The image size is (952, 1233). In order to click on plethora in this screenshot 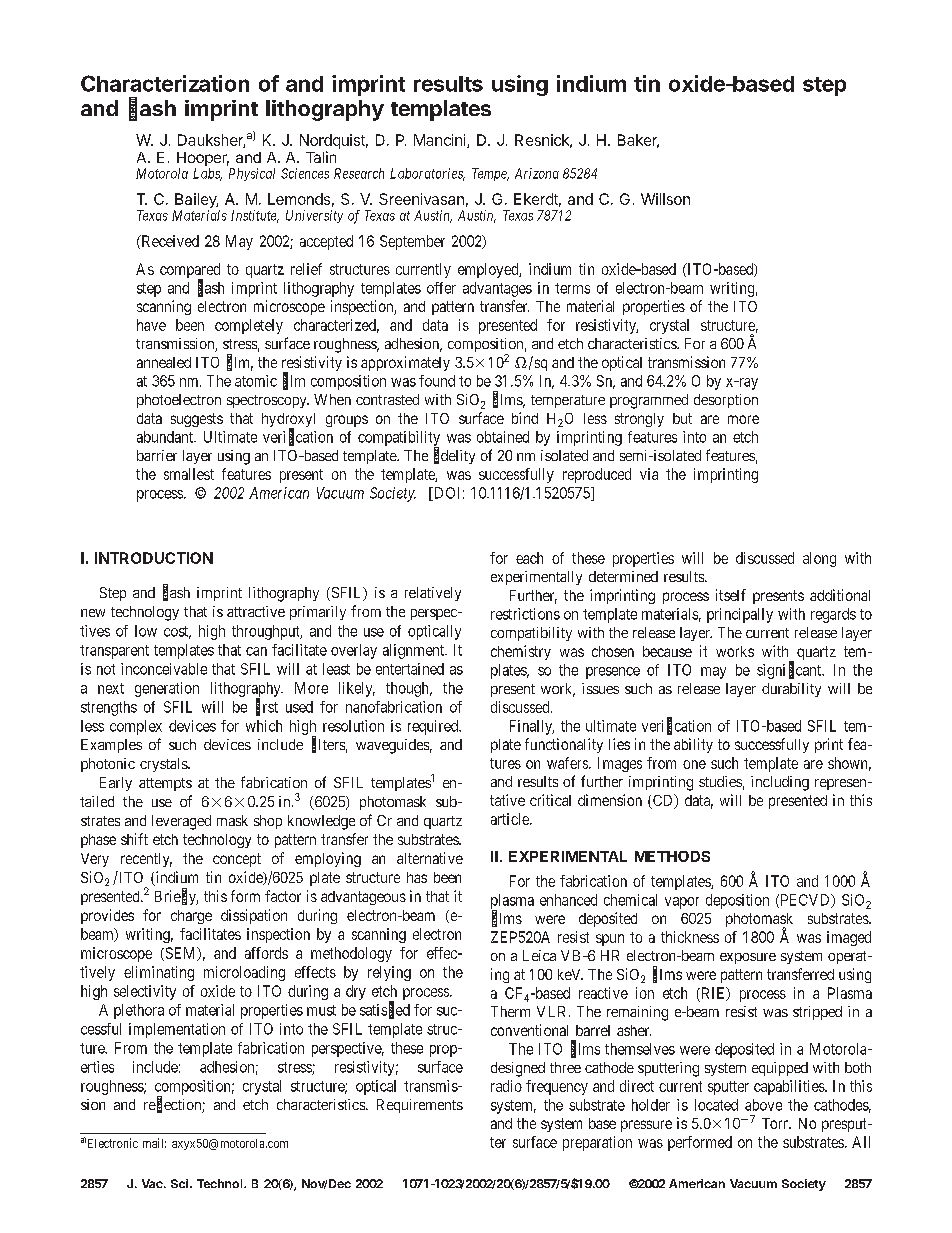, I will do `click(139, 1011)`.
